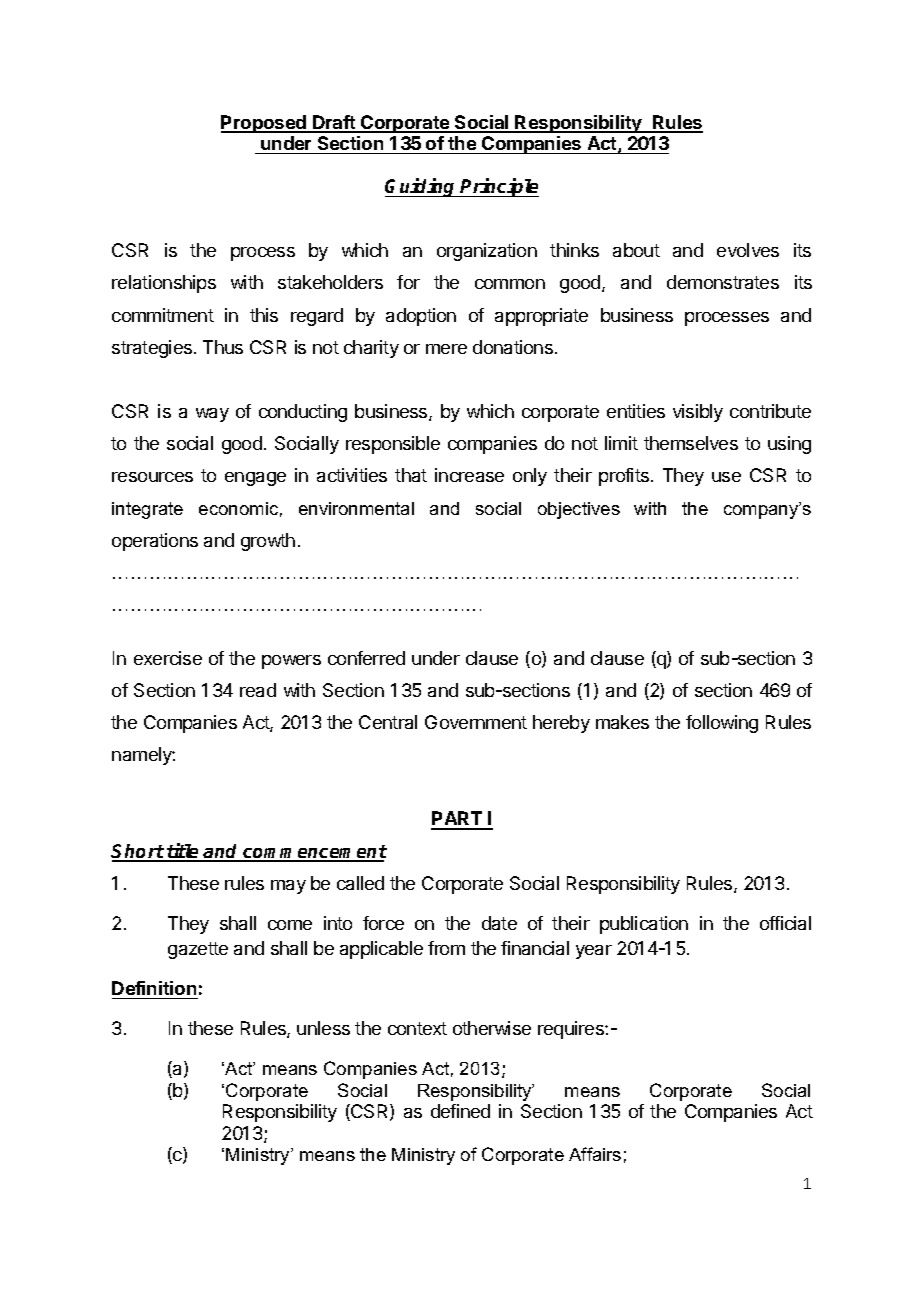  What do you see at coordinates (264, 124) in the screenshot?
I see `Proposed` at bounding box center [264, 124].
